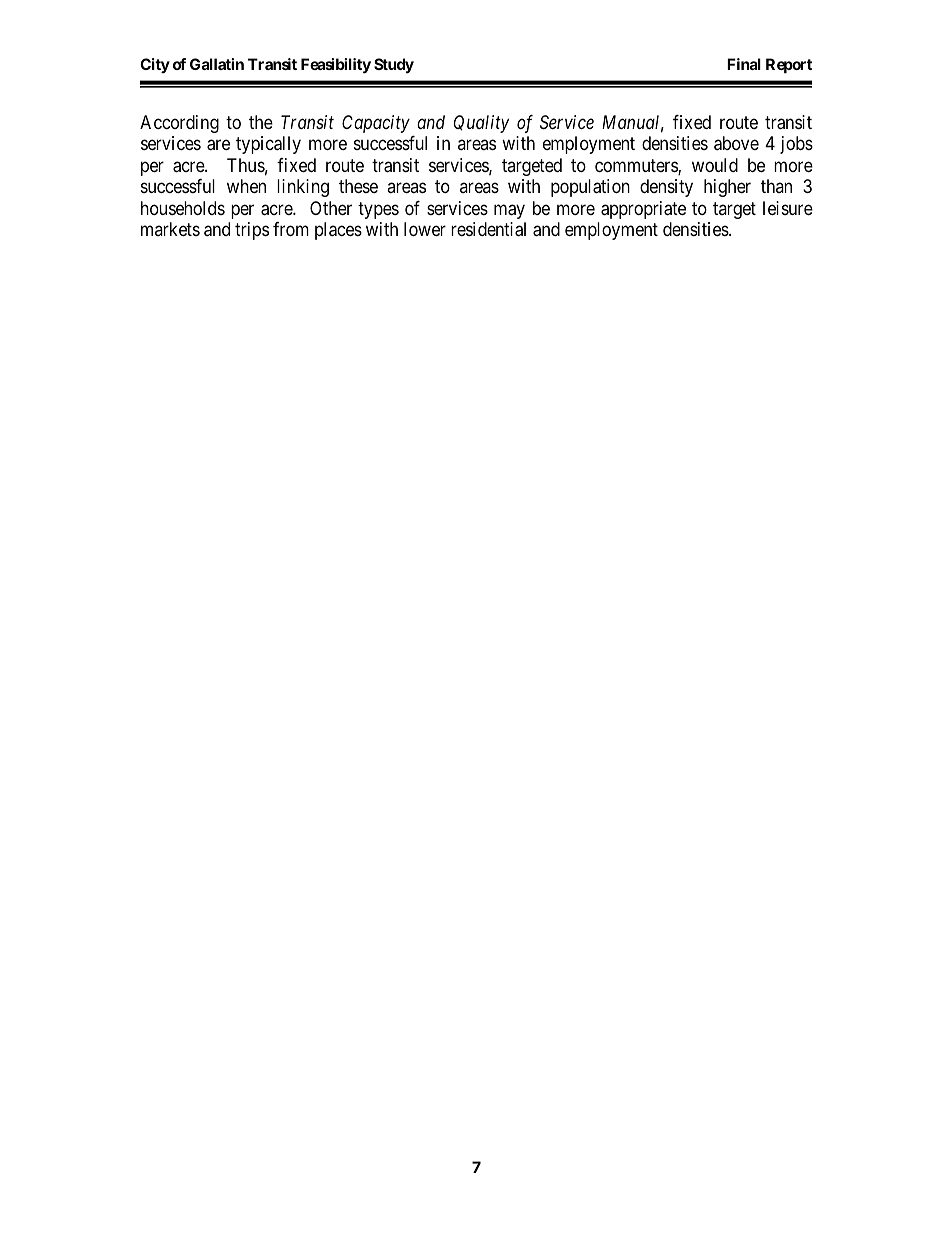  What do you see at coordinates (789, 65) in the screenshot?
I see `Report` at bounding box center [789, 65].
